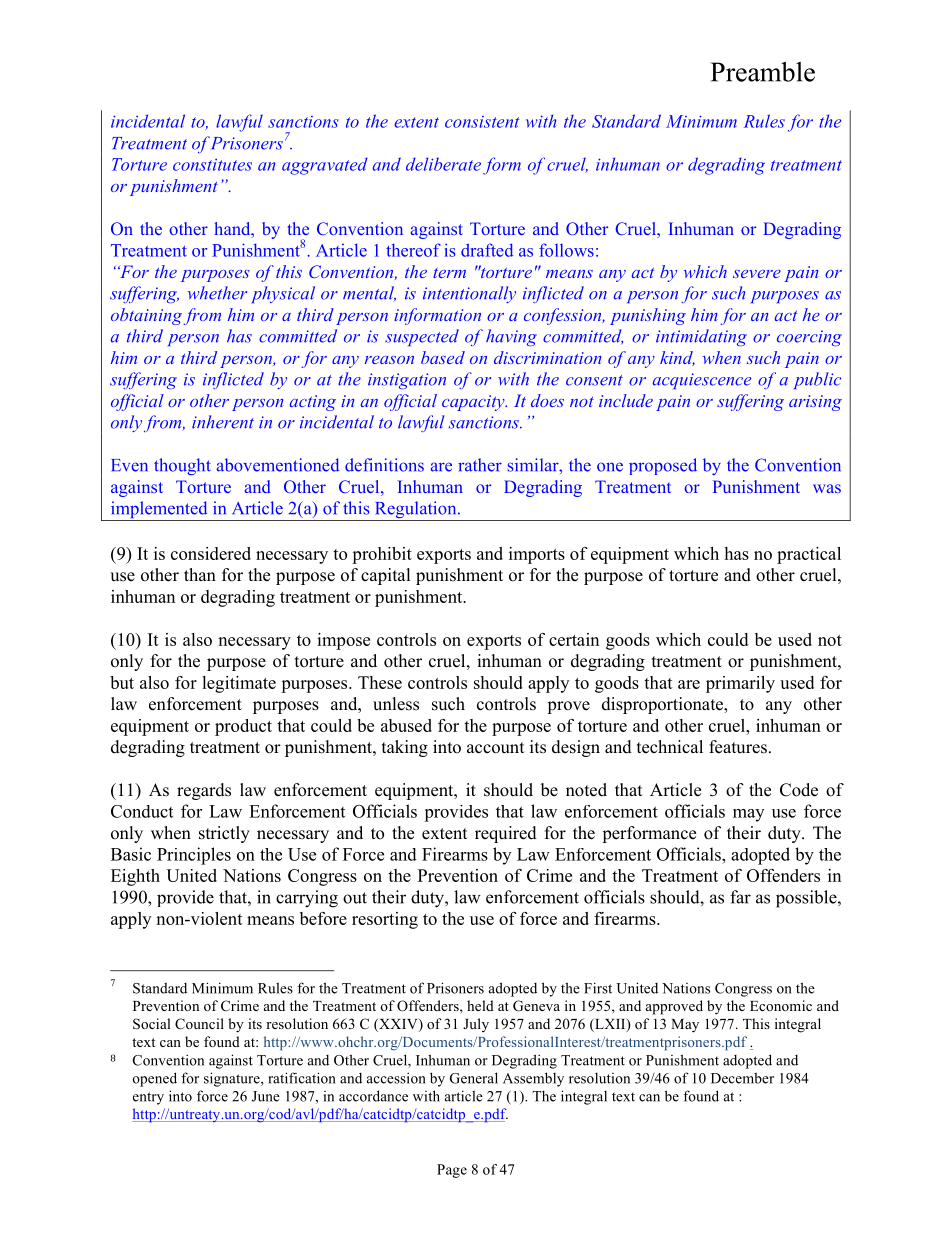  I want to click on certain, so click(574, 639).
